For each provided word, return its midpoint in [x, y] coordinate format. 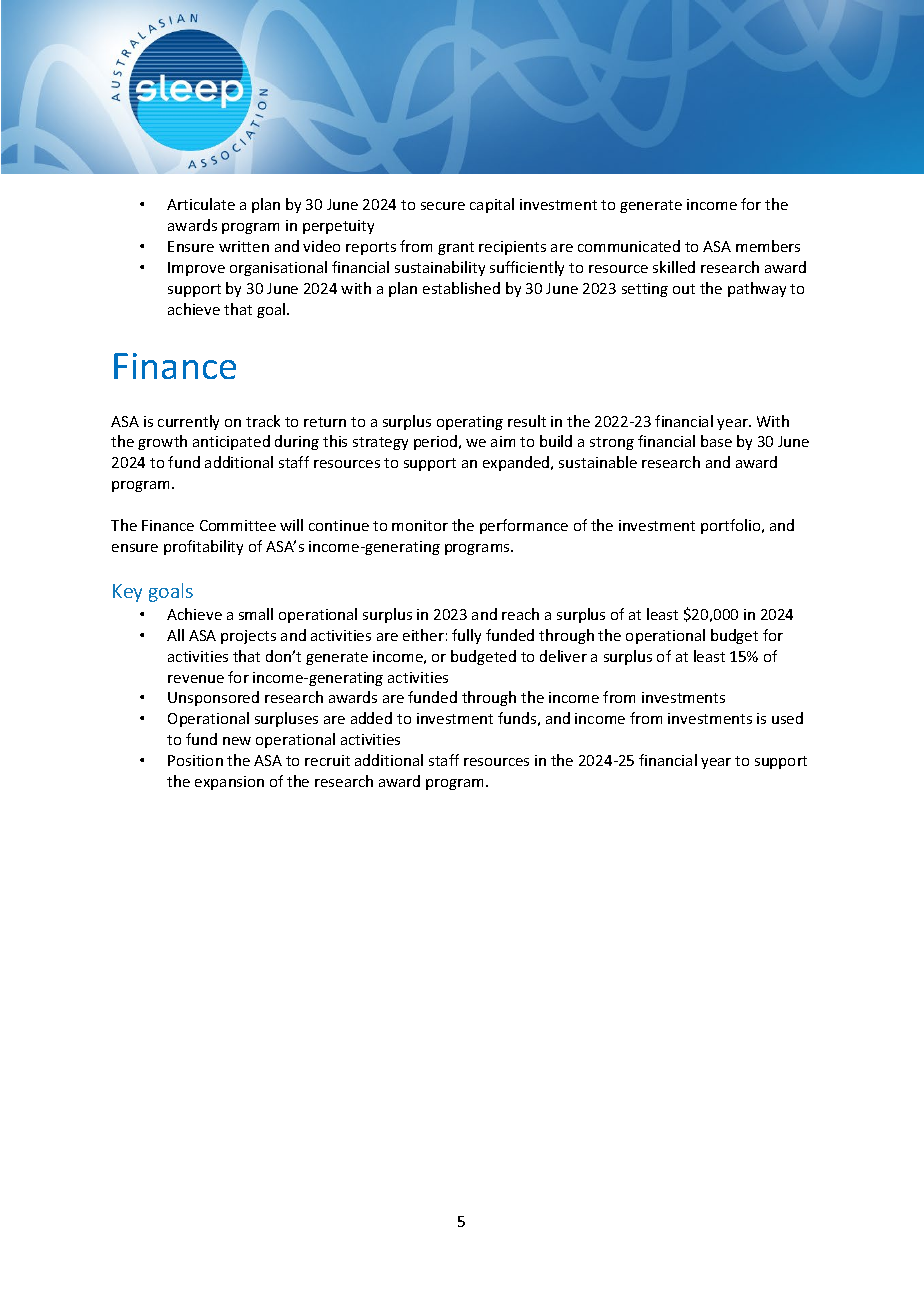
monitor [420, 525]
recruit [327, 760]
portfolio [732, 526]
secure [443, 206]
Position [195, 760]
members [768, 246]
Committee [238, 525]
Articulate [201, 204]
